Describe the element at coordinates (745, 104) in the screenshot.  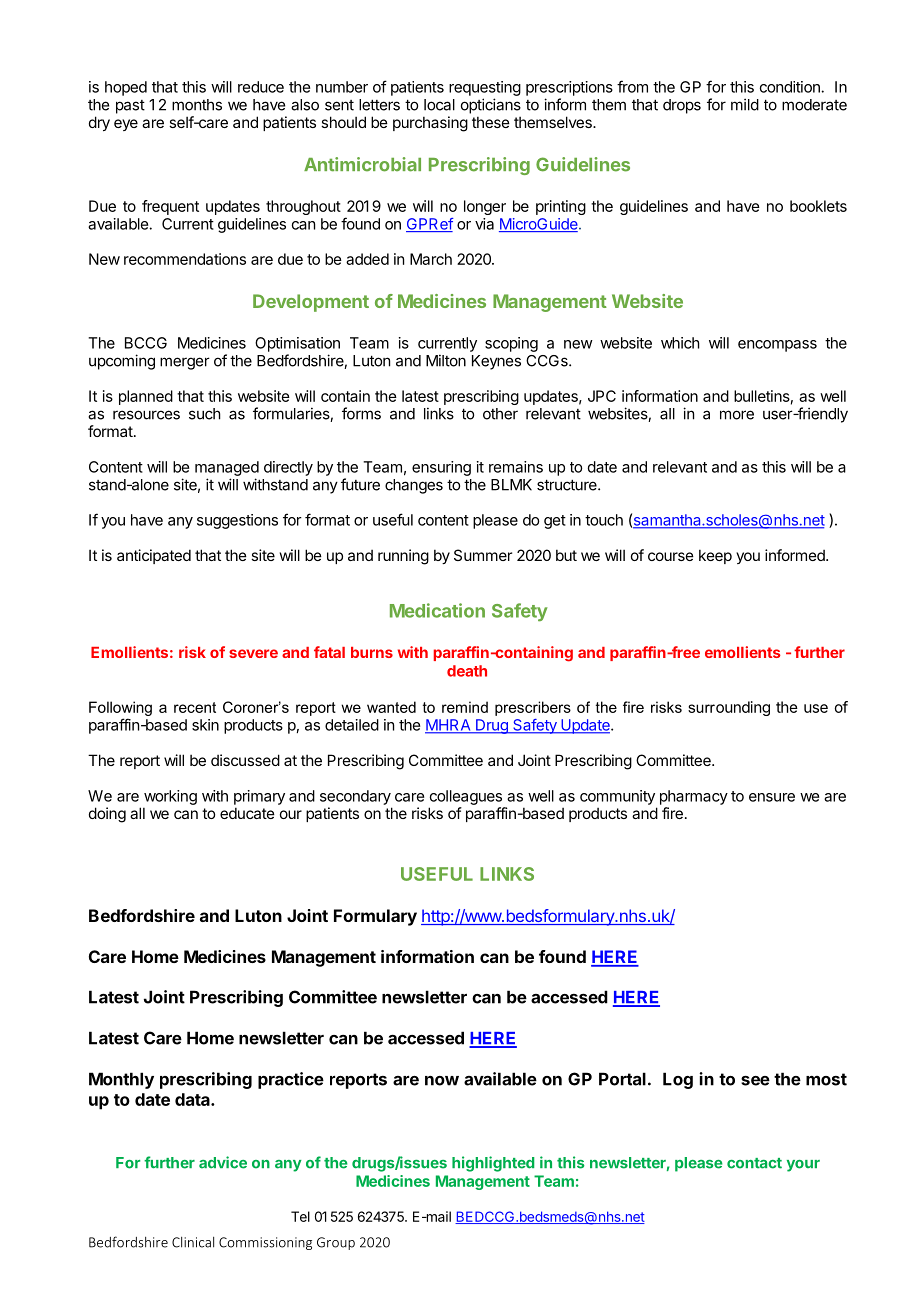
I see `mild` at that location.
